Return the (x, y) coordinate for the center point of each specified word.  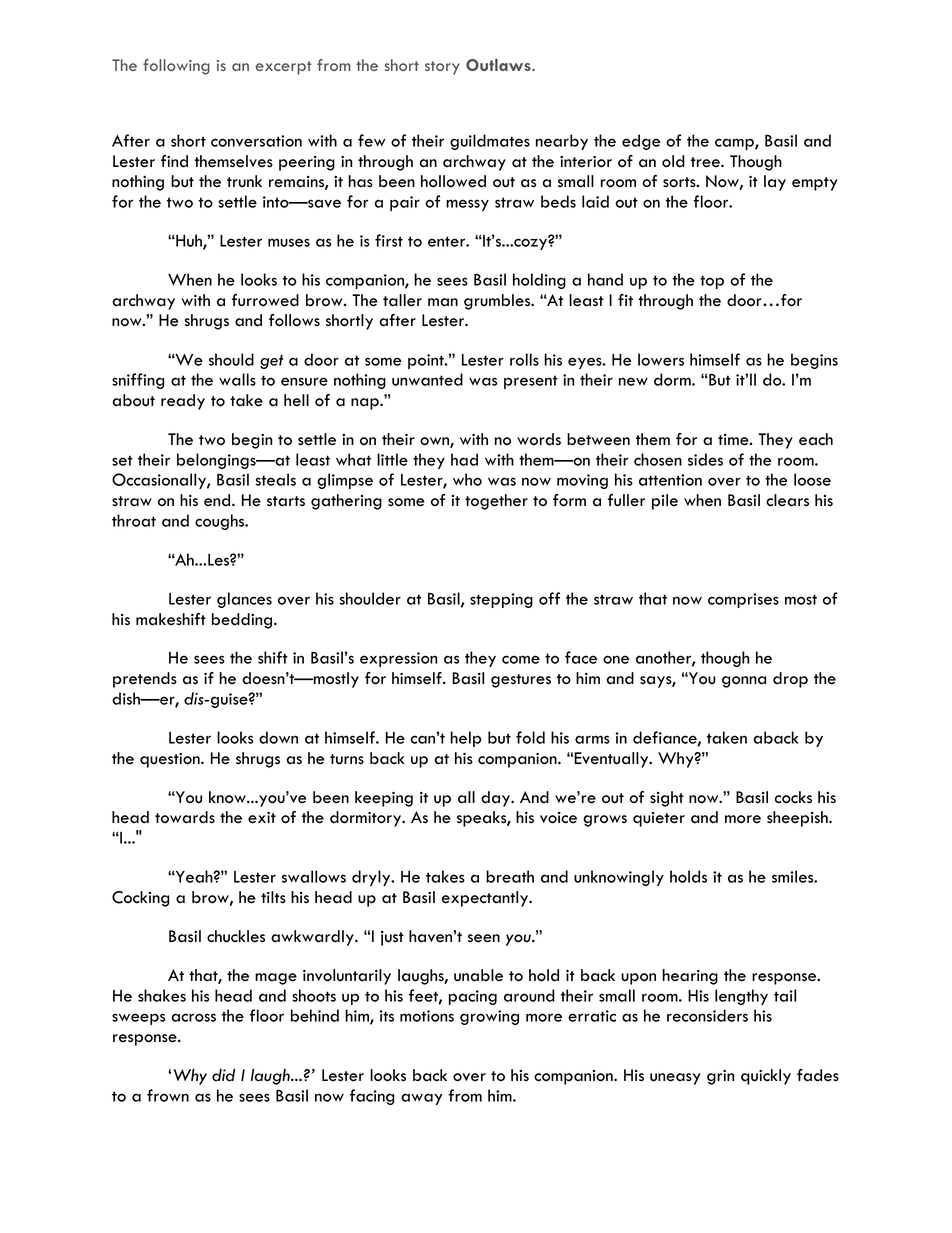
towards (185, 817)
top (712, 282)
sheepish (798, 819)
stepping (501, 600)
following (176, 67)
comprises (743, 600)
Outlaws (499, 65)
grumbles (498, 302)
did (223, 1075)
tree (706, 162)
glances (244, 600)
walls (237, 379)
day (496, 799)
